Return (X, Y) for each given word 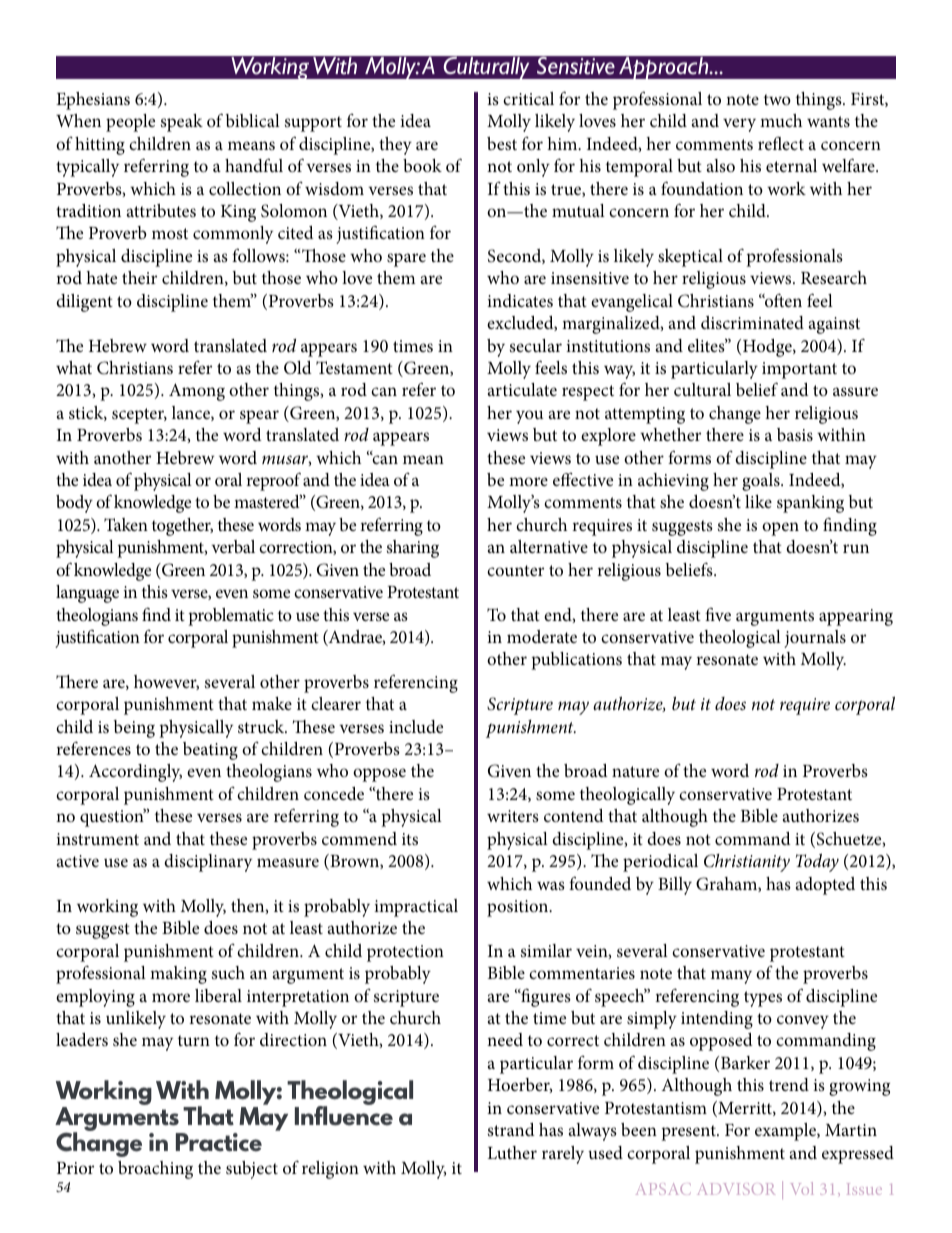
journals (815, 639)
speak (182, 123)
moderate (542, 636)
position (519, 908)
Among (197, 392)
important (799, 370)
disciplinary (208, 863)
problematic (231, 617)
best (502, 143)
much (781, 120)
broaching (155, 1170)
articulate (522, 389)
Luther (512, 1152)
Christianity (747, 863)
